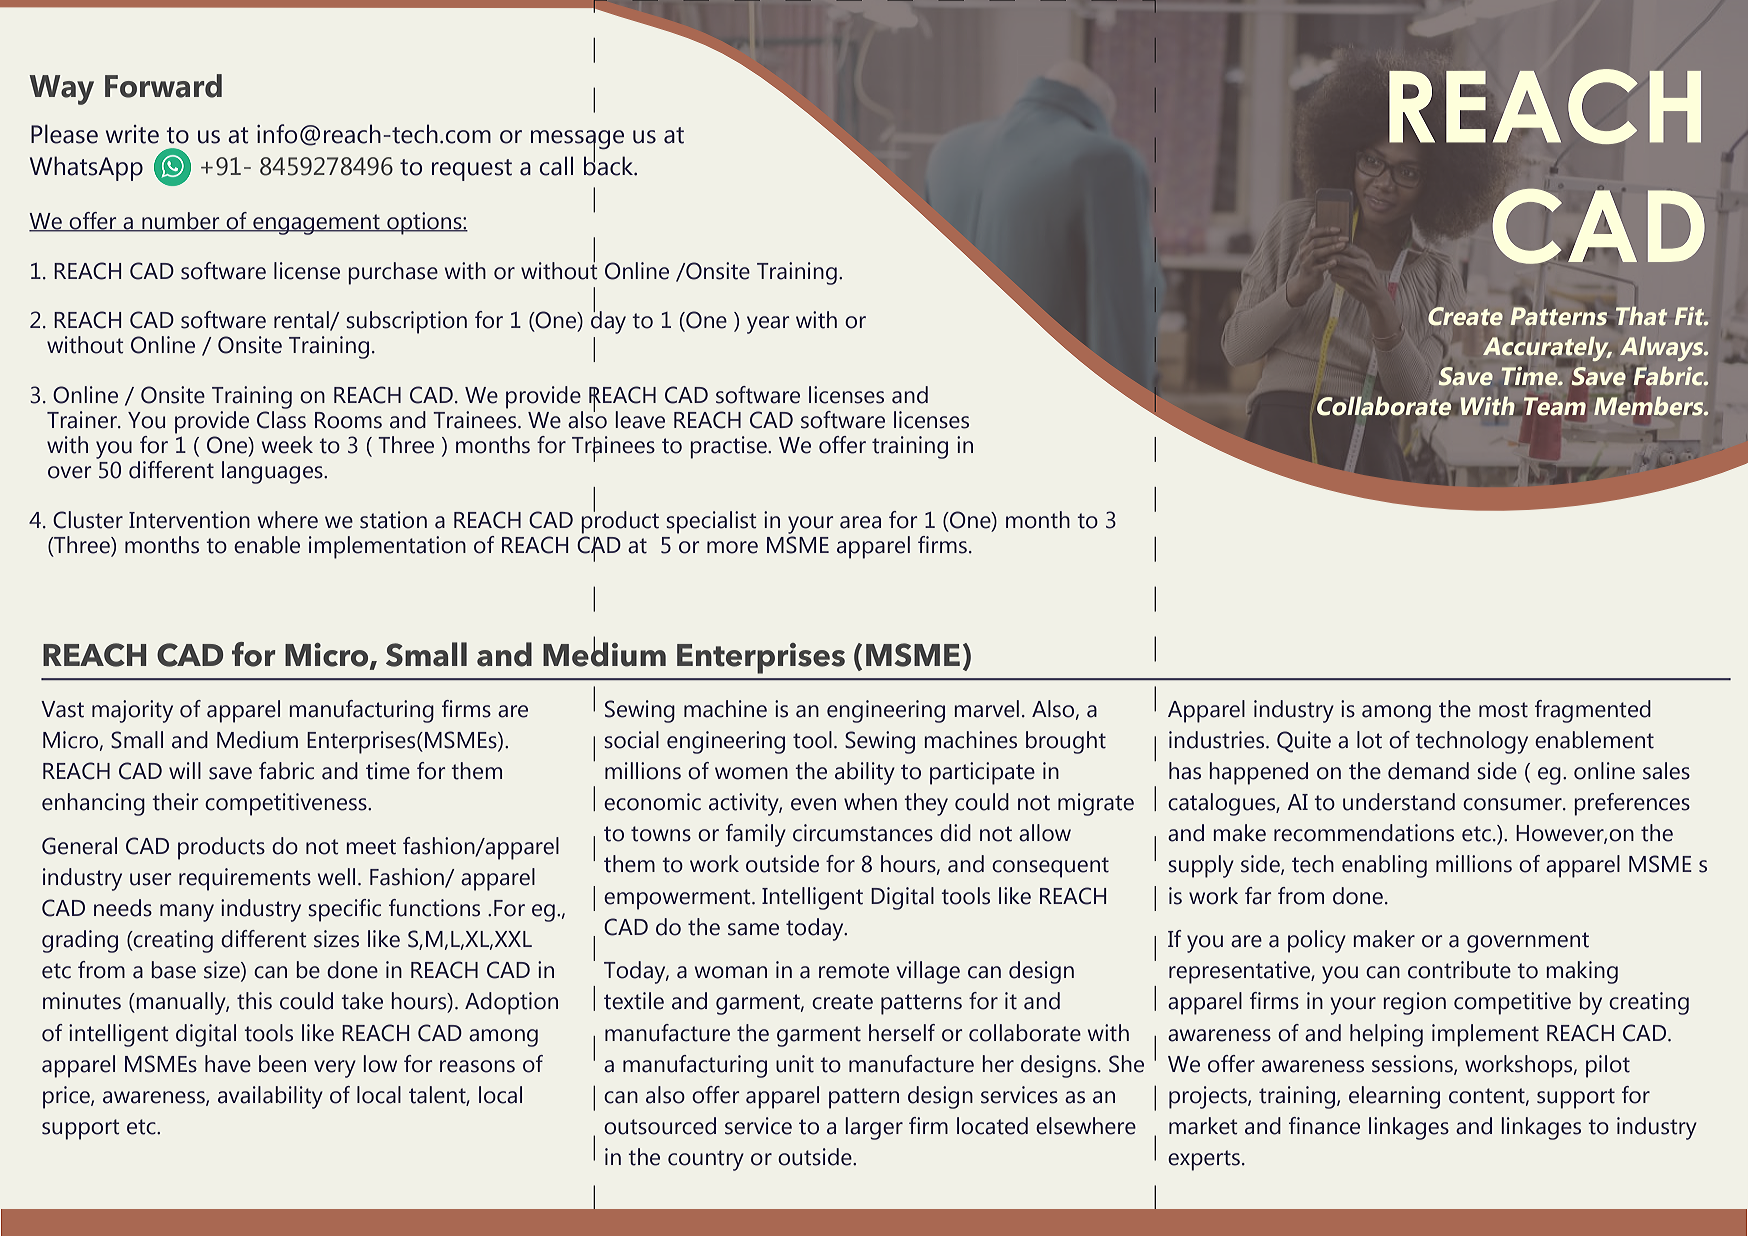 Image resolution: width=1748 pixels, height=1236 pixels. What do you see at coordinates (245, 879) in the page?
I see `requirements` at bounding box center [245, 879].
